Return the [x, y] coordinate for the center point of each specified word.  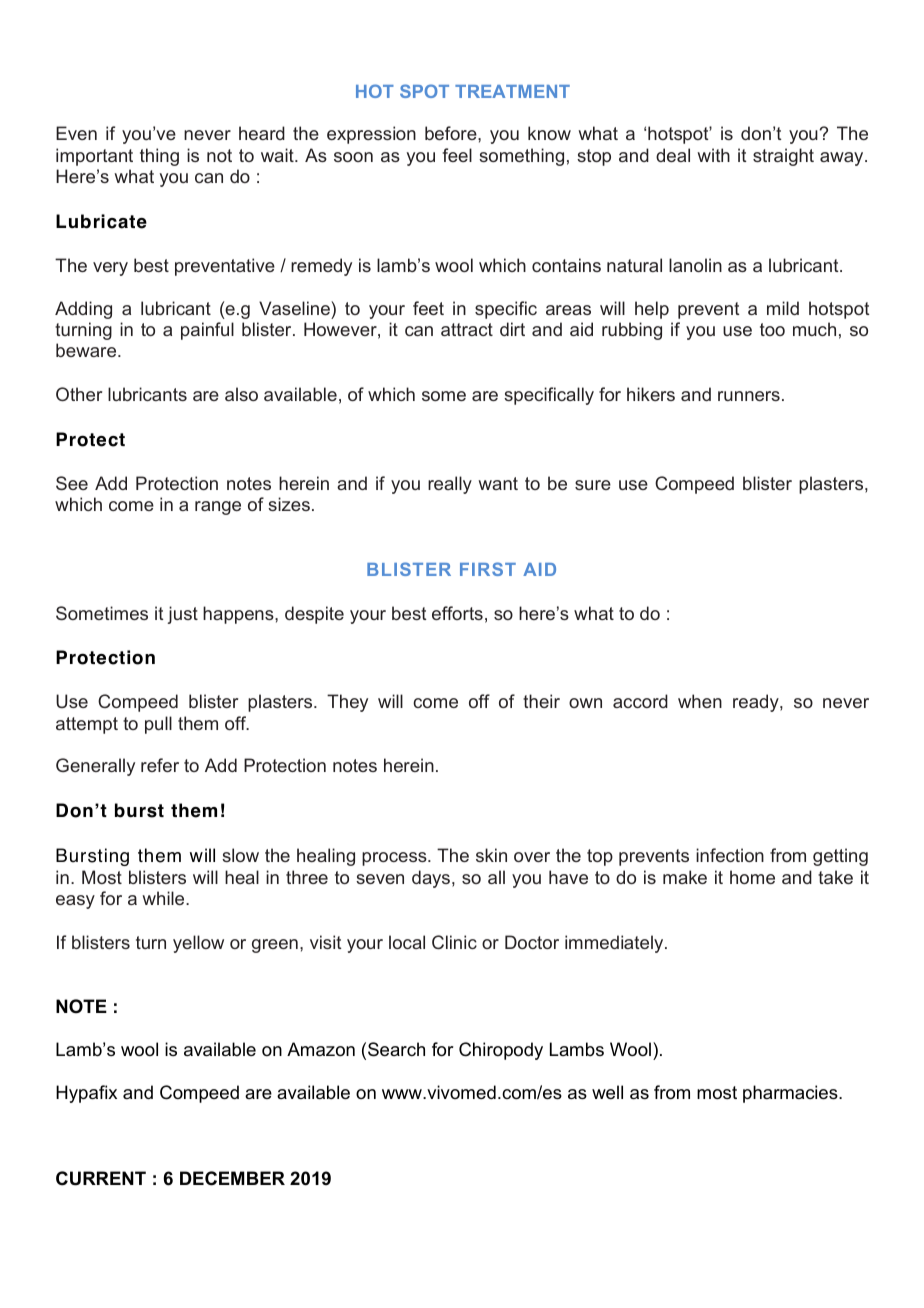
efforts [457, 613]
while [164, 898]
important [94, 157]
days [431, 879]
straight [783, 157]
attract [467, 329]
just [182, 615]
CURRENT [101, 1178]
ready [757, 703]
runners [749, 396]
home [752, 877]
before [452, 133]
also [241, 394]
